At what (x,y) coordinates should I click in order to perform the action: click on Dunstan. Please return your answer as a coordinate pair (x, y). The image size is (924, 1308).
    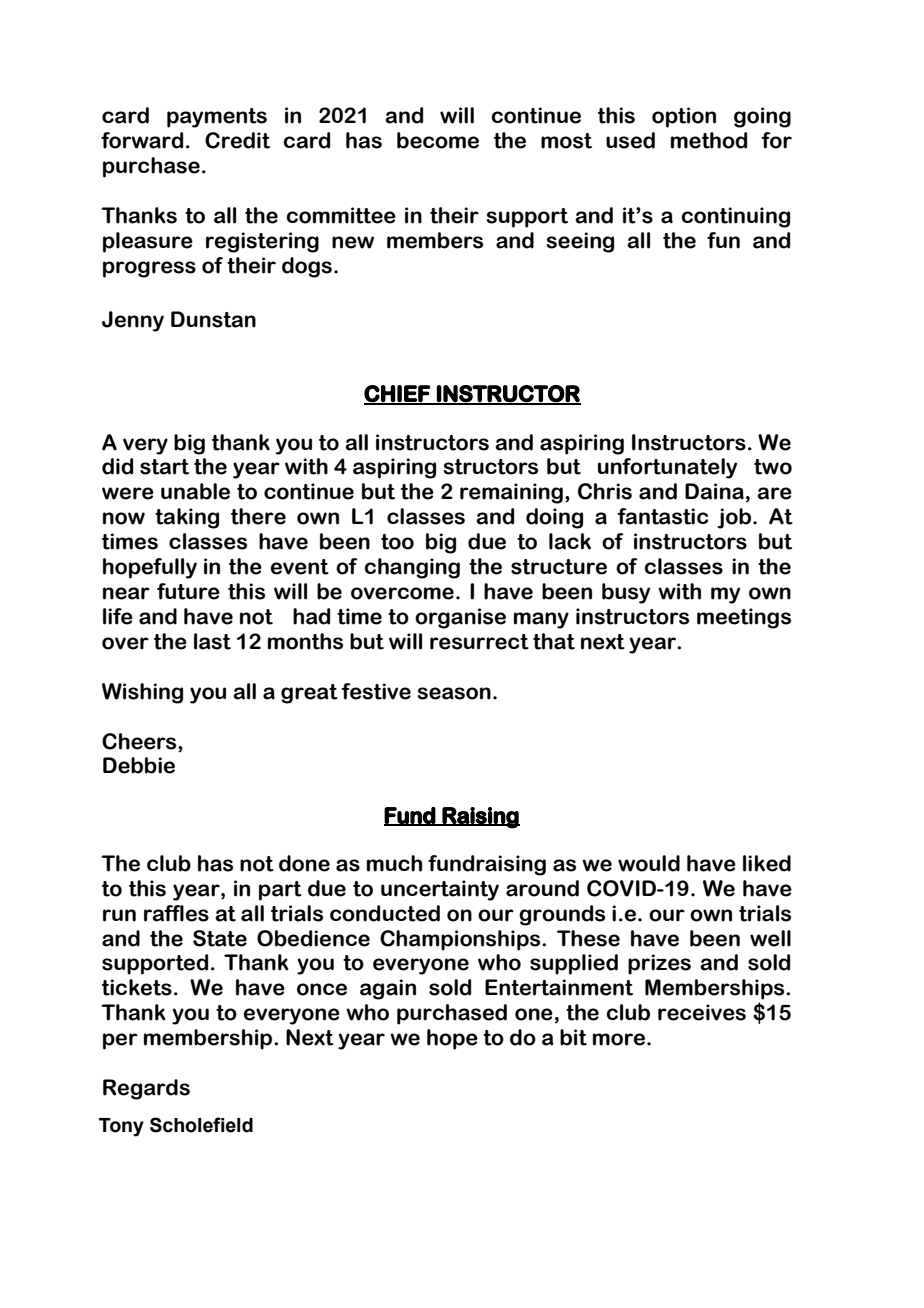
    Looking at the image, I should click on (213, 319).
